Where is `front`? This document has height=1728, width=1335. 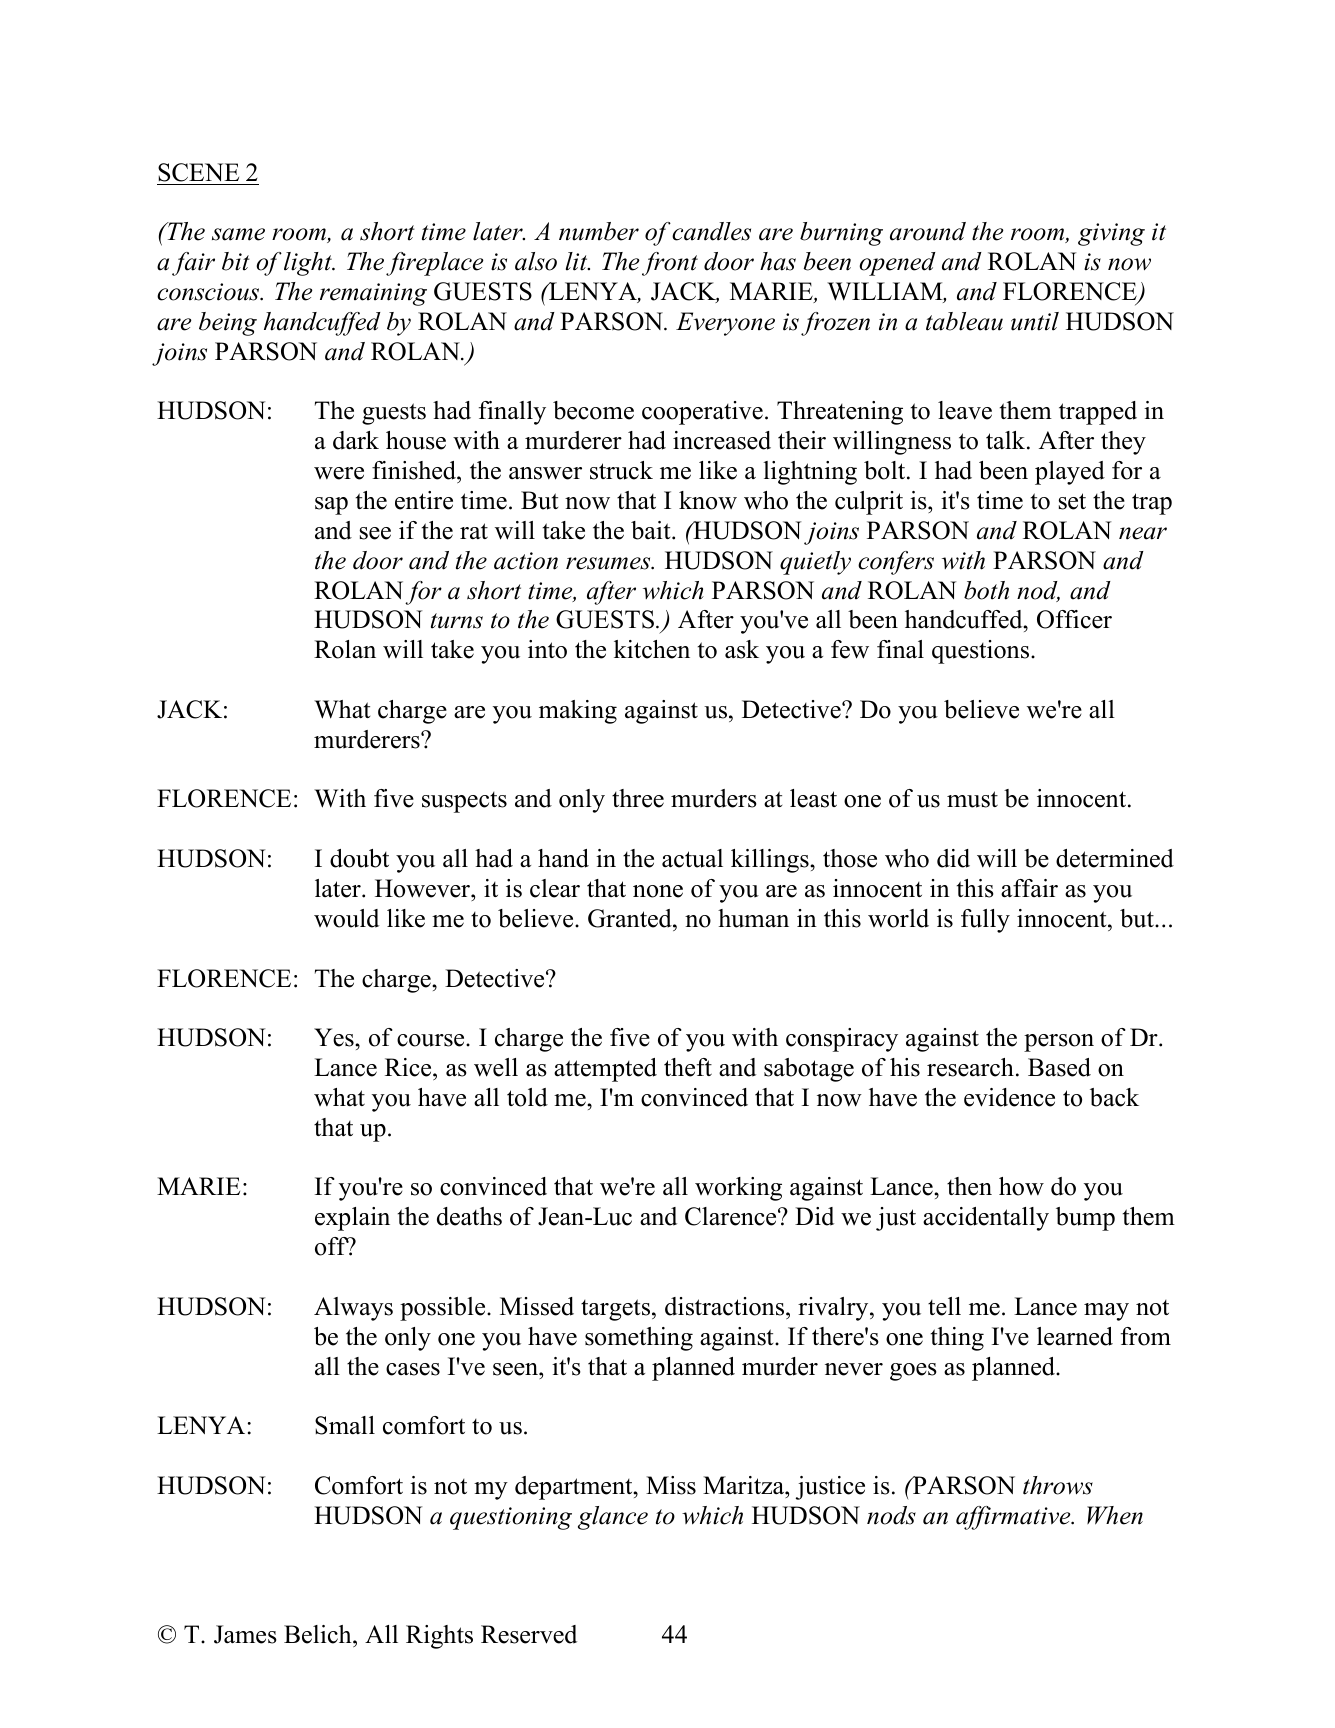
front is located at coordinates (670, 264).
